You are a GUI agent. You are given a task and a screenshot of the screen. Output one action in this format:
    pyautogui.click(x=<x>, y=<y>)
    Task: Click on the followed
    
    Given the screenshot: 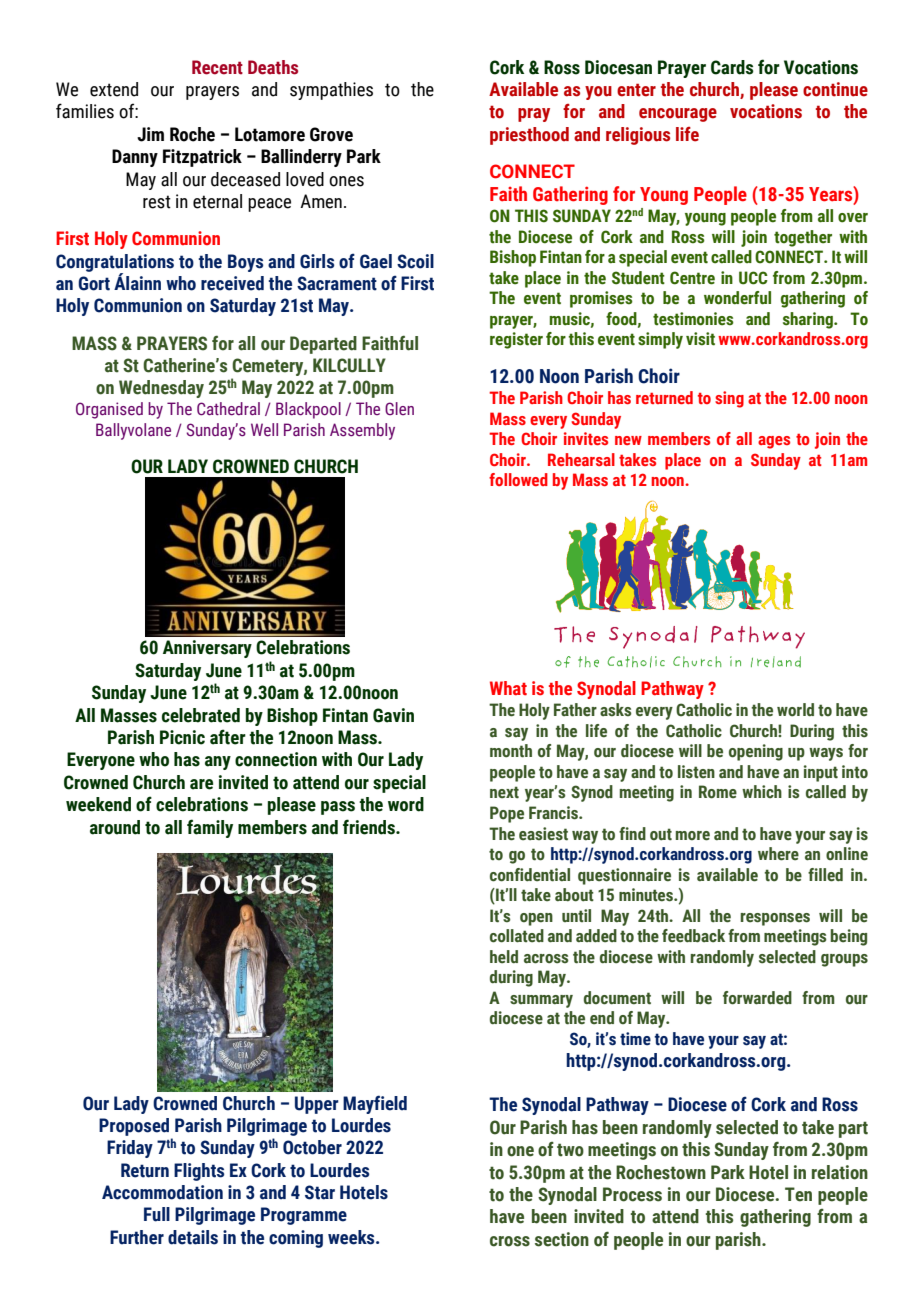 What is the action you would take?
    pyautogui.click(x=518, y=479)
